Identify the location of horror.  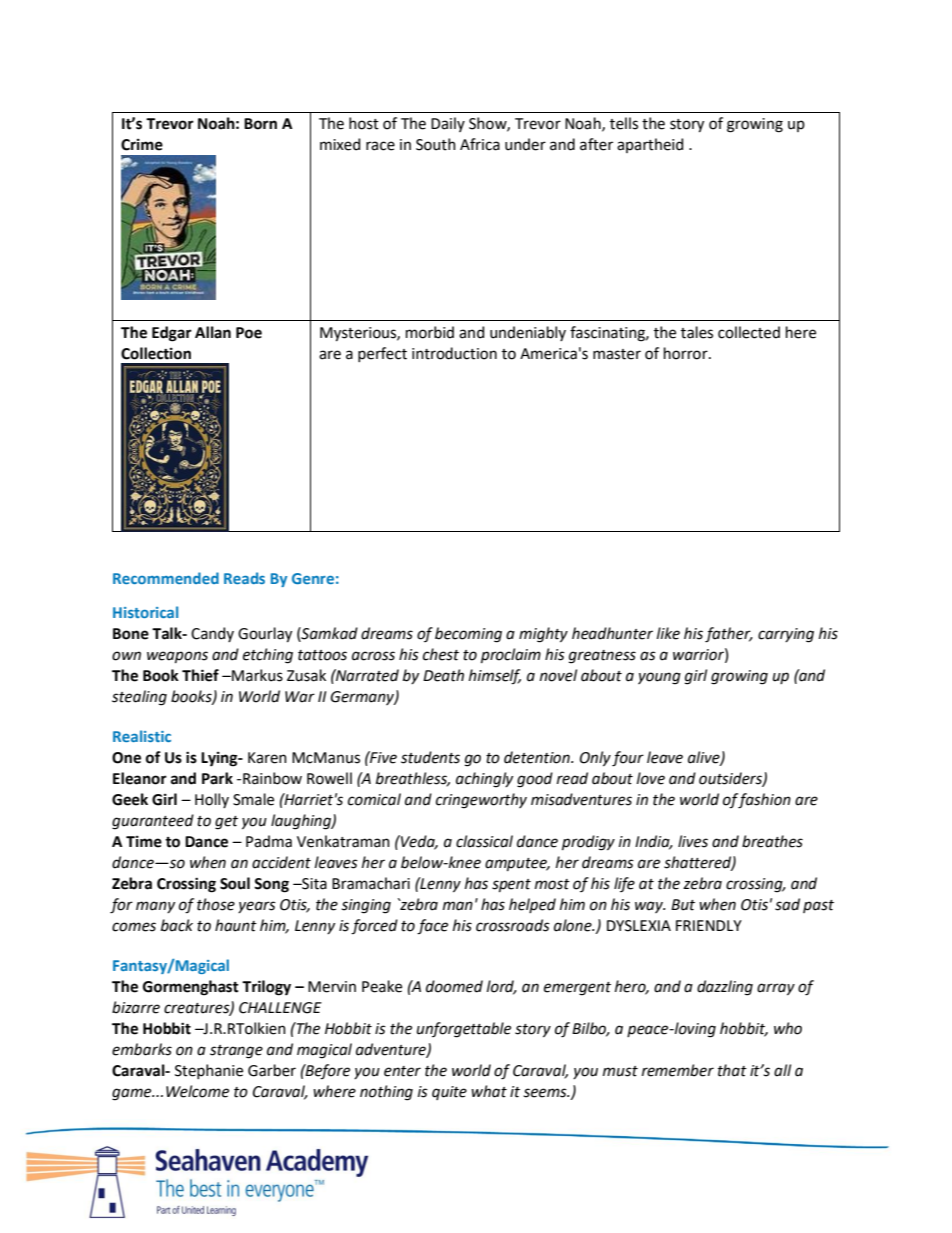
(687, 353).
